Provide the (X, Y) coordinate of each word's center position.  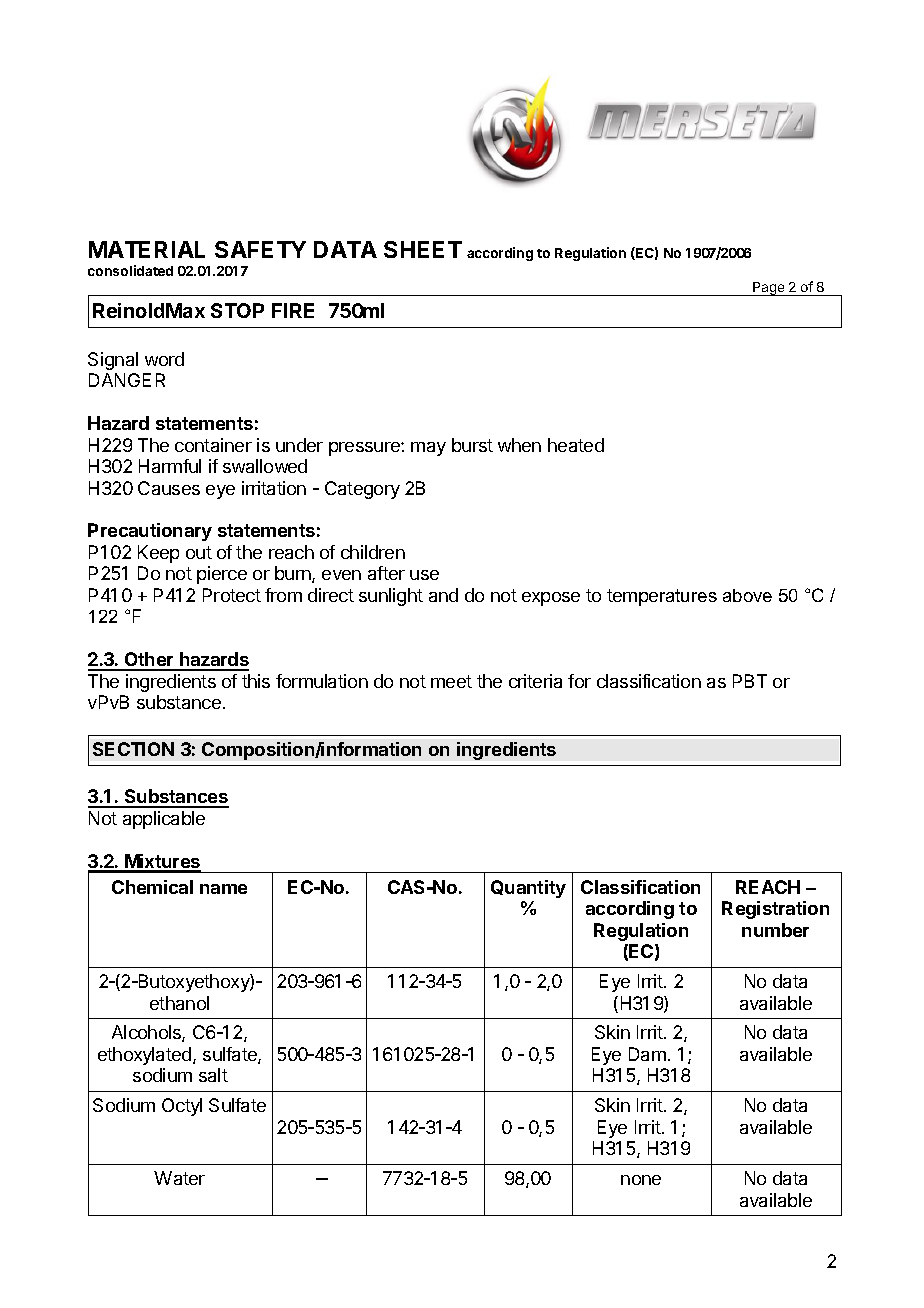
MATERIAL (147, 249)
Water (179, 1178)
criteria (535, 681)
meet (451, 681)
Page (769, 289)
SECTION (133, 749)
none (641, 1180)
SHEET (423, 249)
